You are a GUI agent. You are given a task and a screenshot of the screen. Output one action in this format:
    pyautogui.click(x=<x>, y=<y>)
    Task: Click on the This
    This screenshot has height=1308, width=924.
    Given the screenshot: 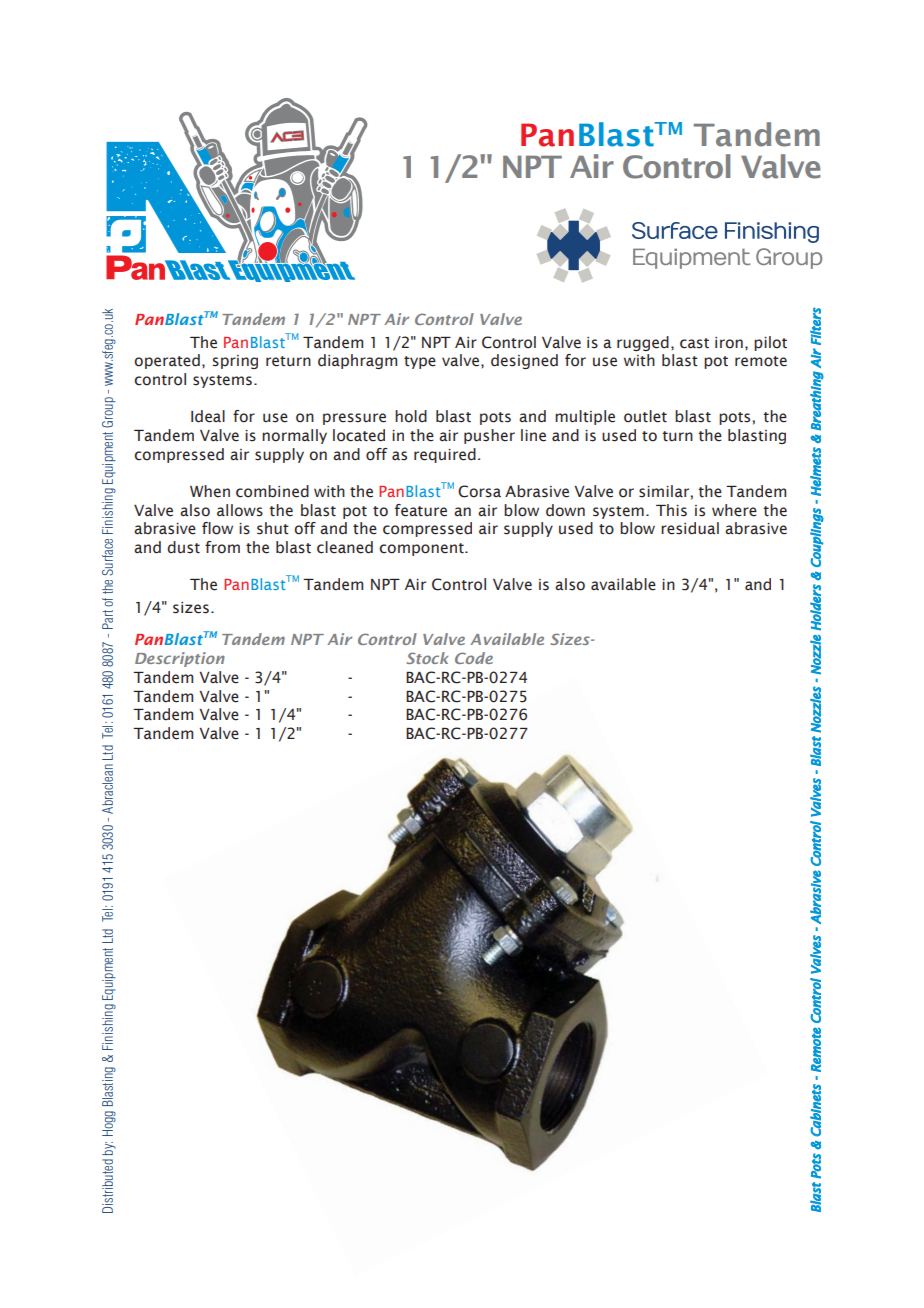 What is the action you would take?
    pyautogui.click(x=671, y=510)
